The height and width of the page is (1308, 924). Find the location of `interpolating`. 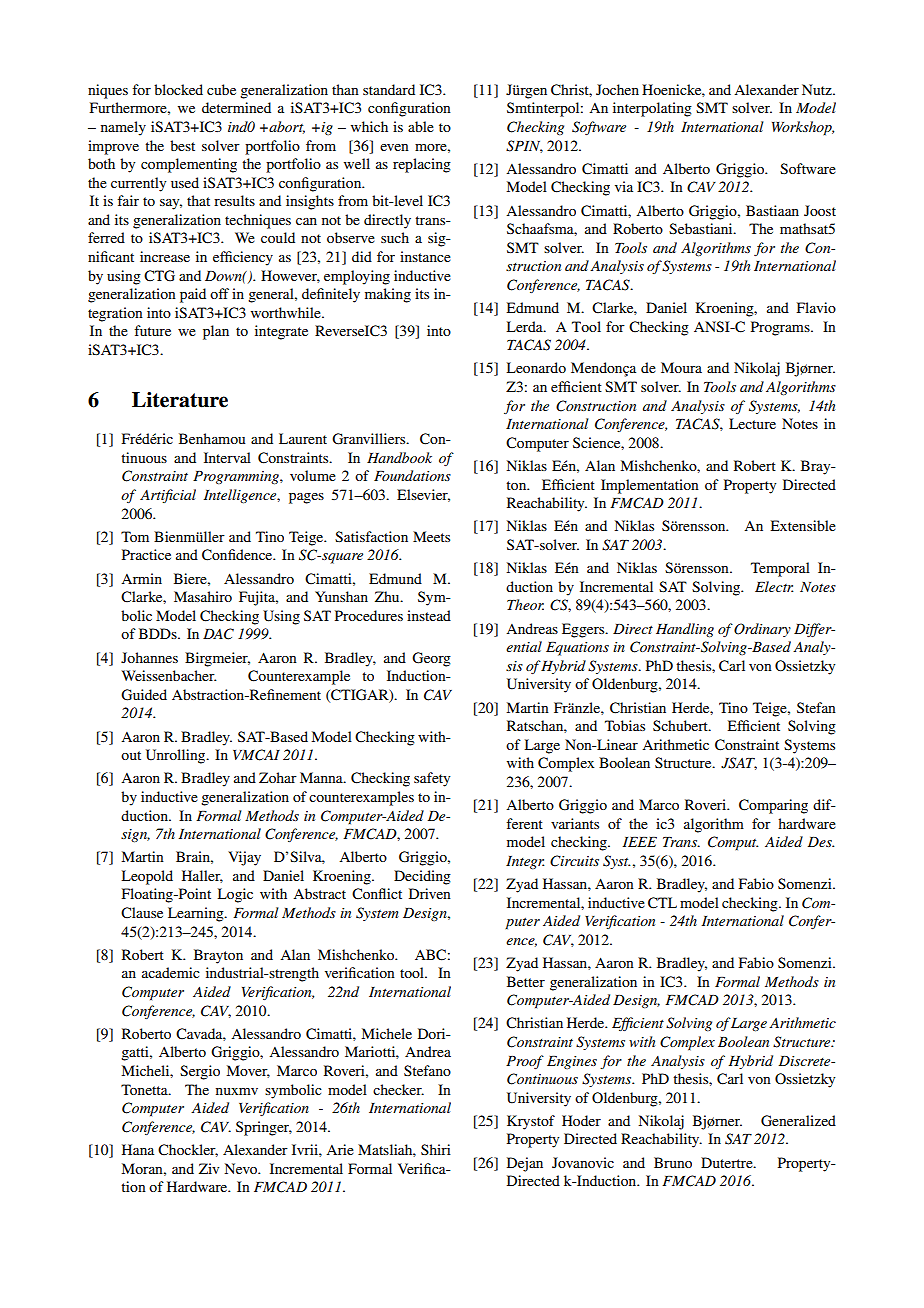

interpolating is located at coordinates (652, 109).
